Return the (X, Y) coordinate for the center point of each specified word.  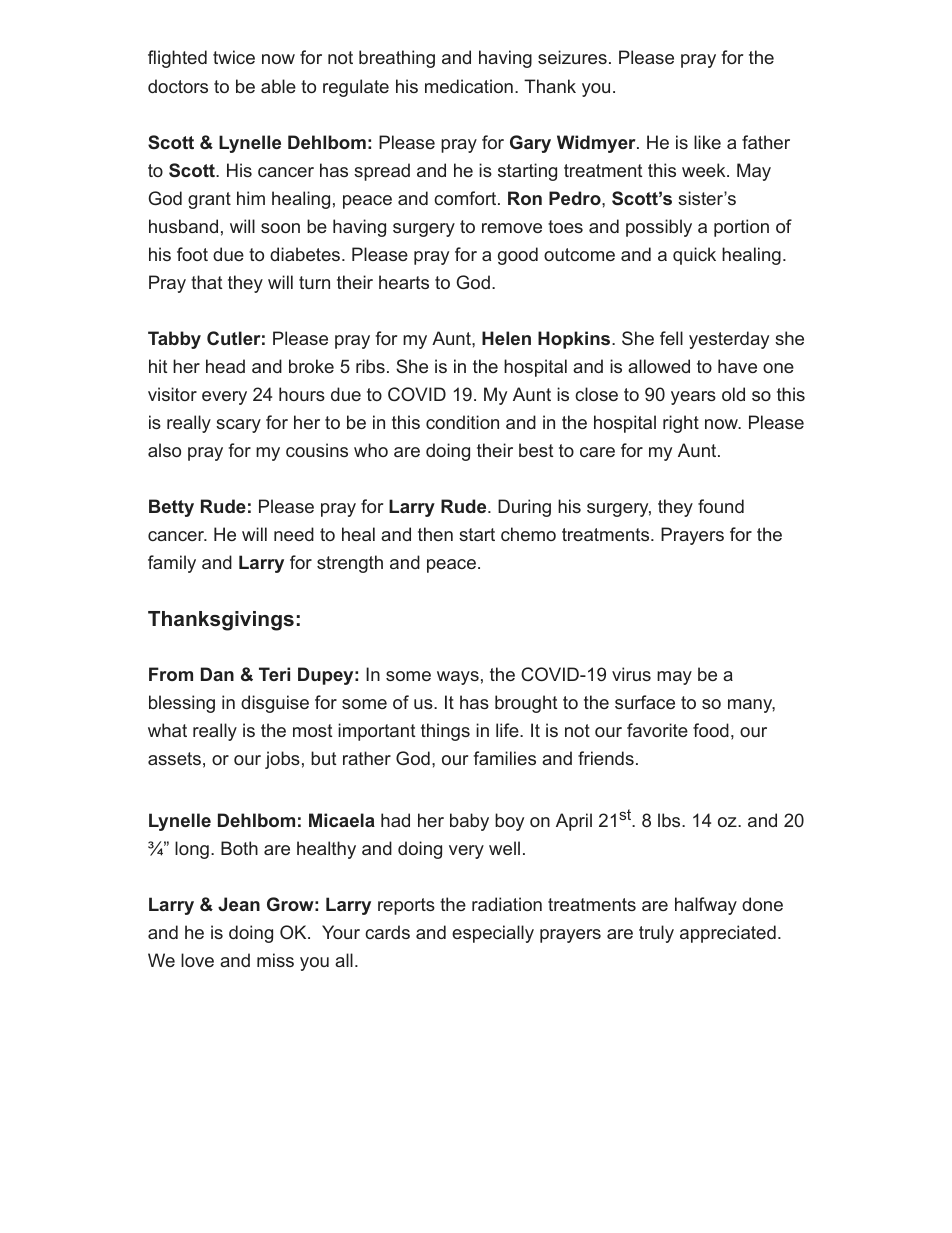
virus (631, 674)
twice (234, 57)
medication (469, 86)
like (707, 142)
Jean (239, 904)
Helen (506, 338)
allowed (659, 366)
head (225, 366)
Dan (217, 674)
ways (458, 678)
